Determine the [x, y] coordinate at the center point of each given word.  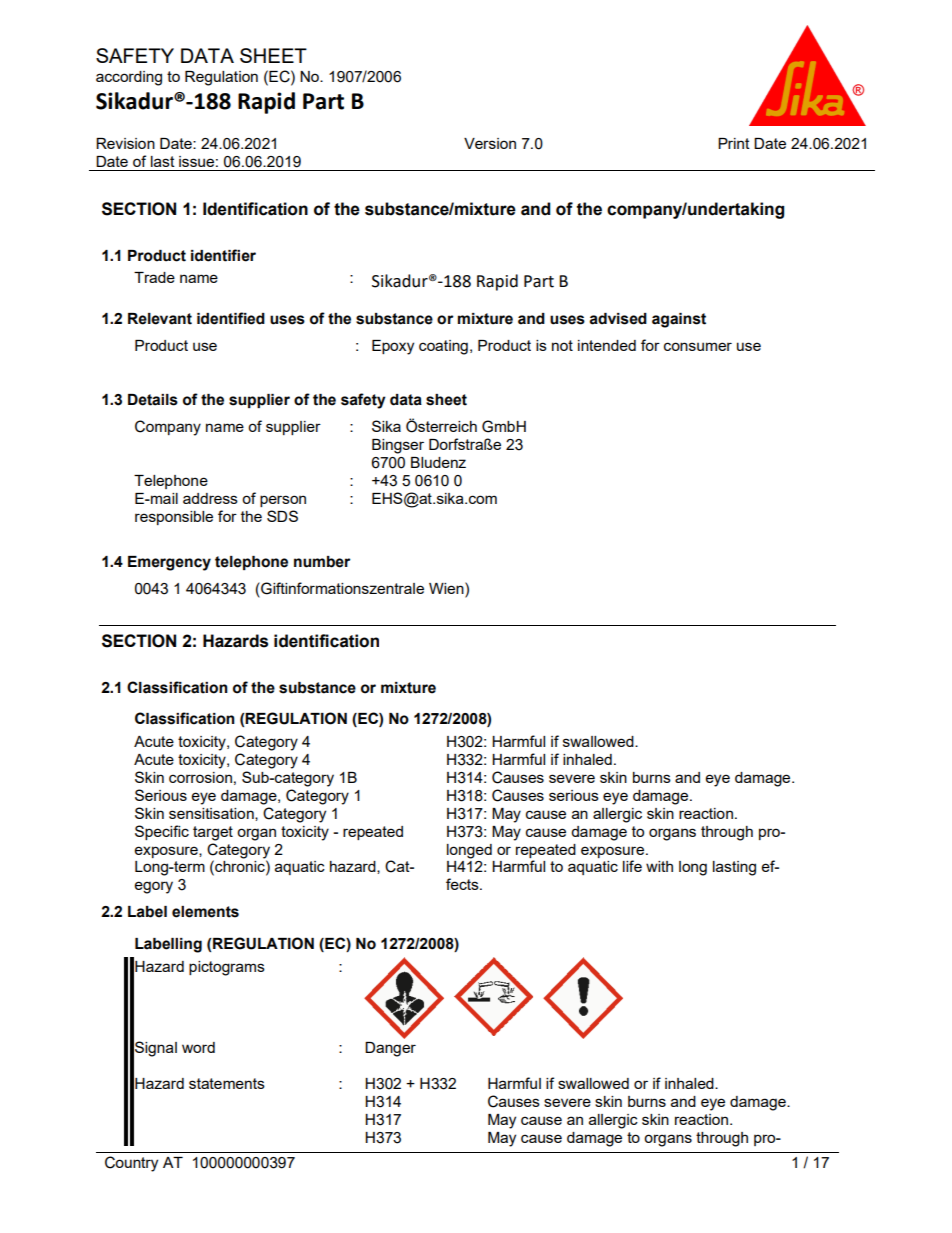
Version [490, 143]
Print [734, 143]
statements [227, 1083]
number [322, 562]
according [129, 78]
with [659, 866]
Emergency [169, 563]
